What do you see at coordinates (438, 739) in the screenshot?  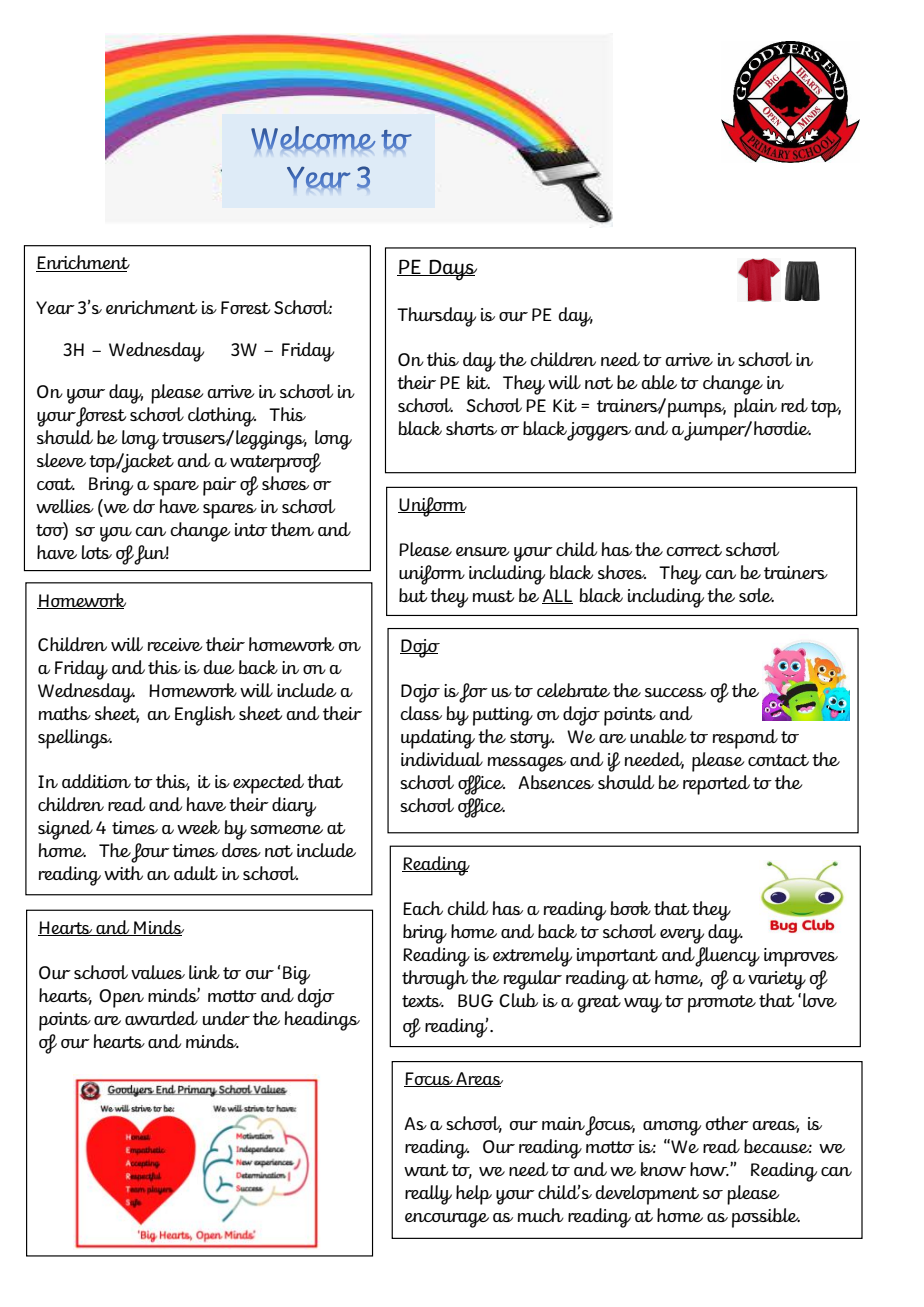 I see `updating` at bounding box center [438, 739].
